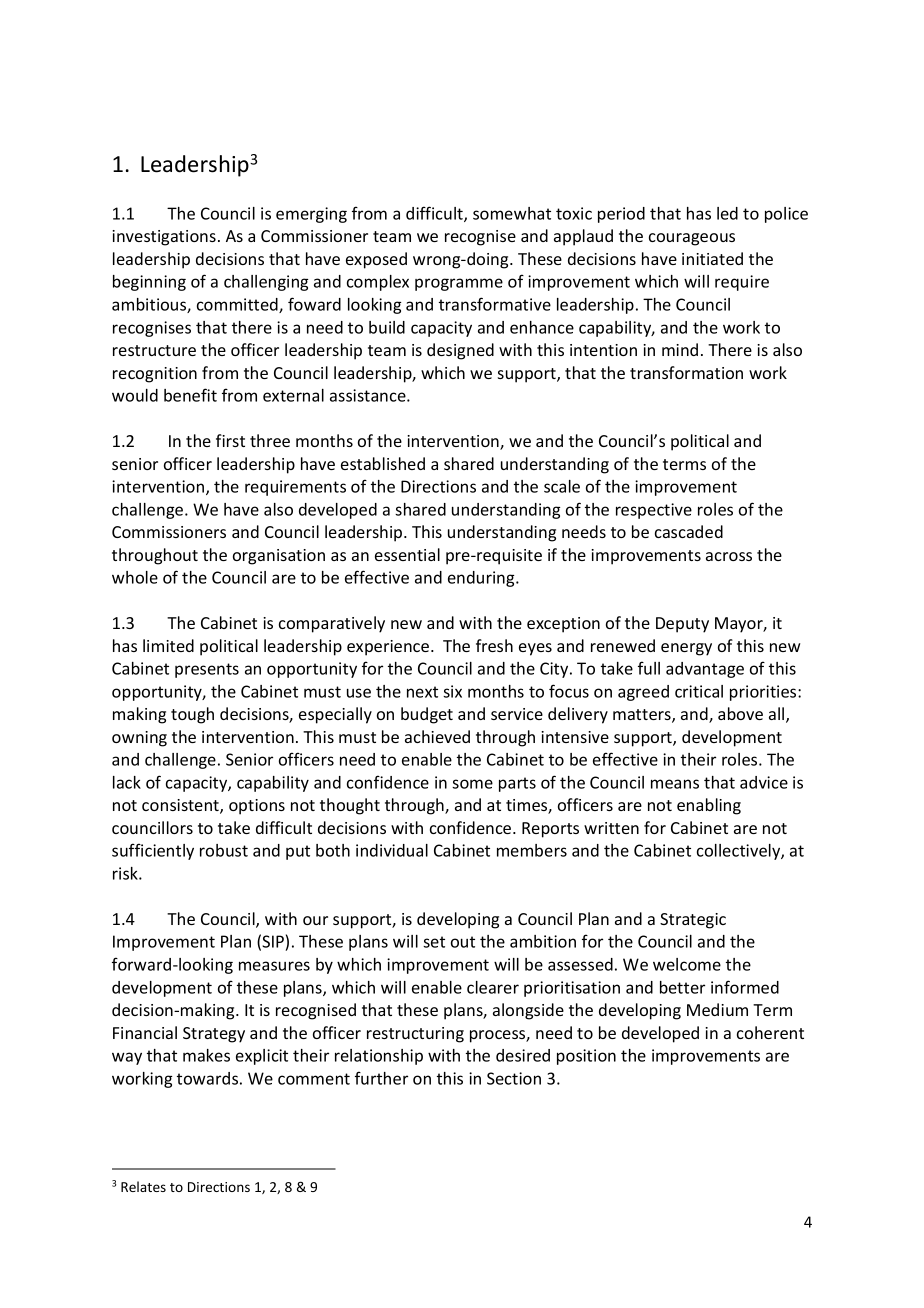 The width and height of the document is (924, 1308). I want to click on investigations, so click(164, 238).
